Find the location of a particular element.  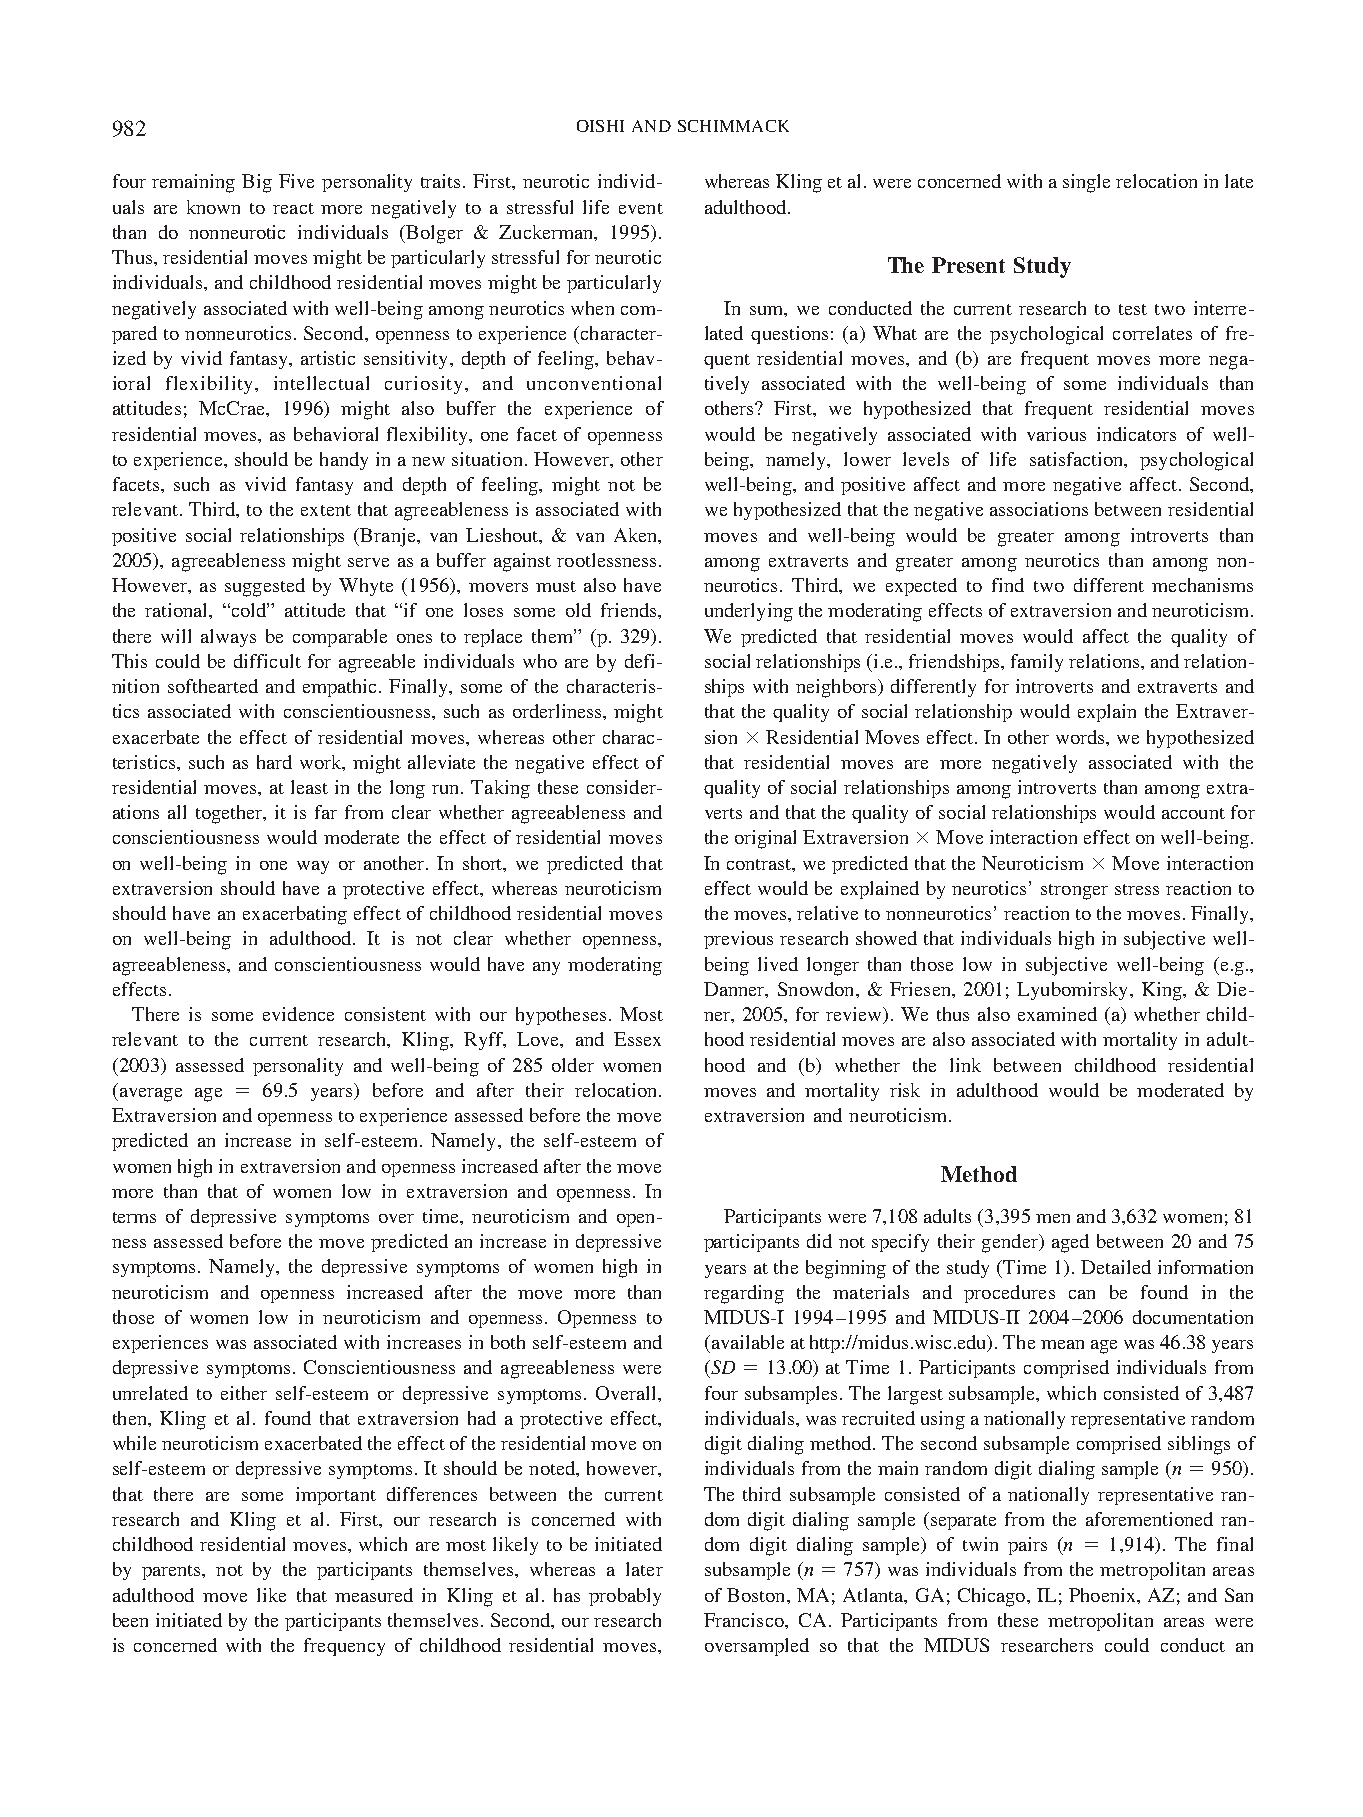

event is located at coordinates (641, 208).
